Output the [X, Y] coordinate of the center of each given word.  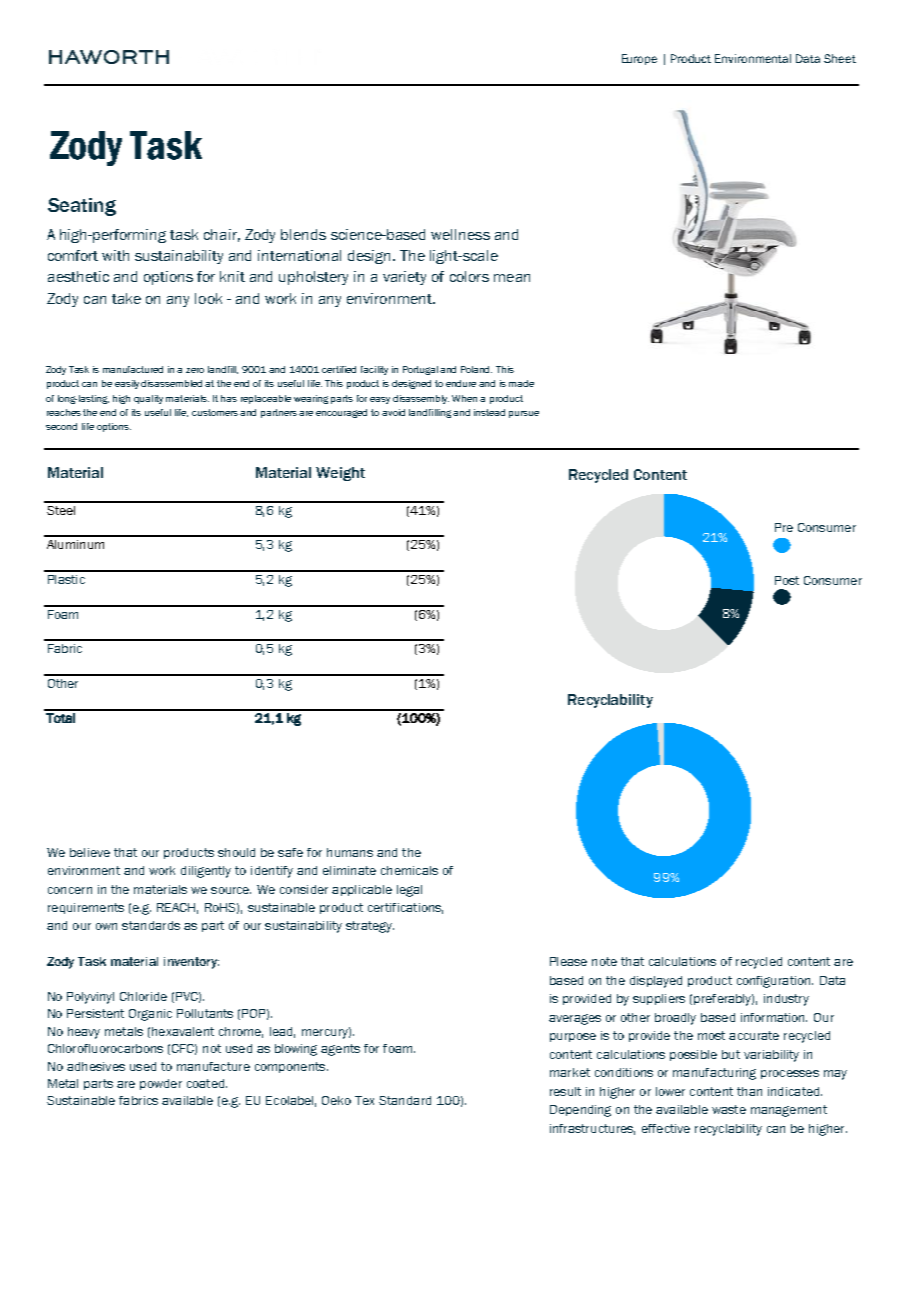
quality [148, 399]
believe [90, 852]
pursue [524, 414]
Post [787, 580]
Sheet [840, 58]
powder [161, 1084]
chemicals [409, 870]
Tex [364, 1100]
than [749, 1091]
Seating [82, 207]
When [464, 398]
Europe [639, 59]
